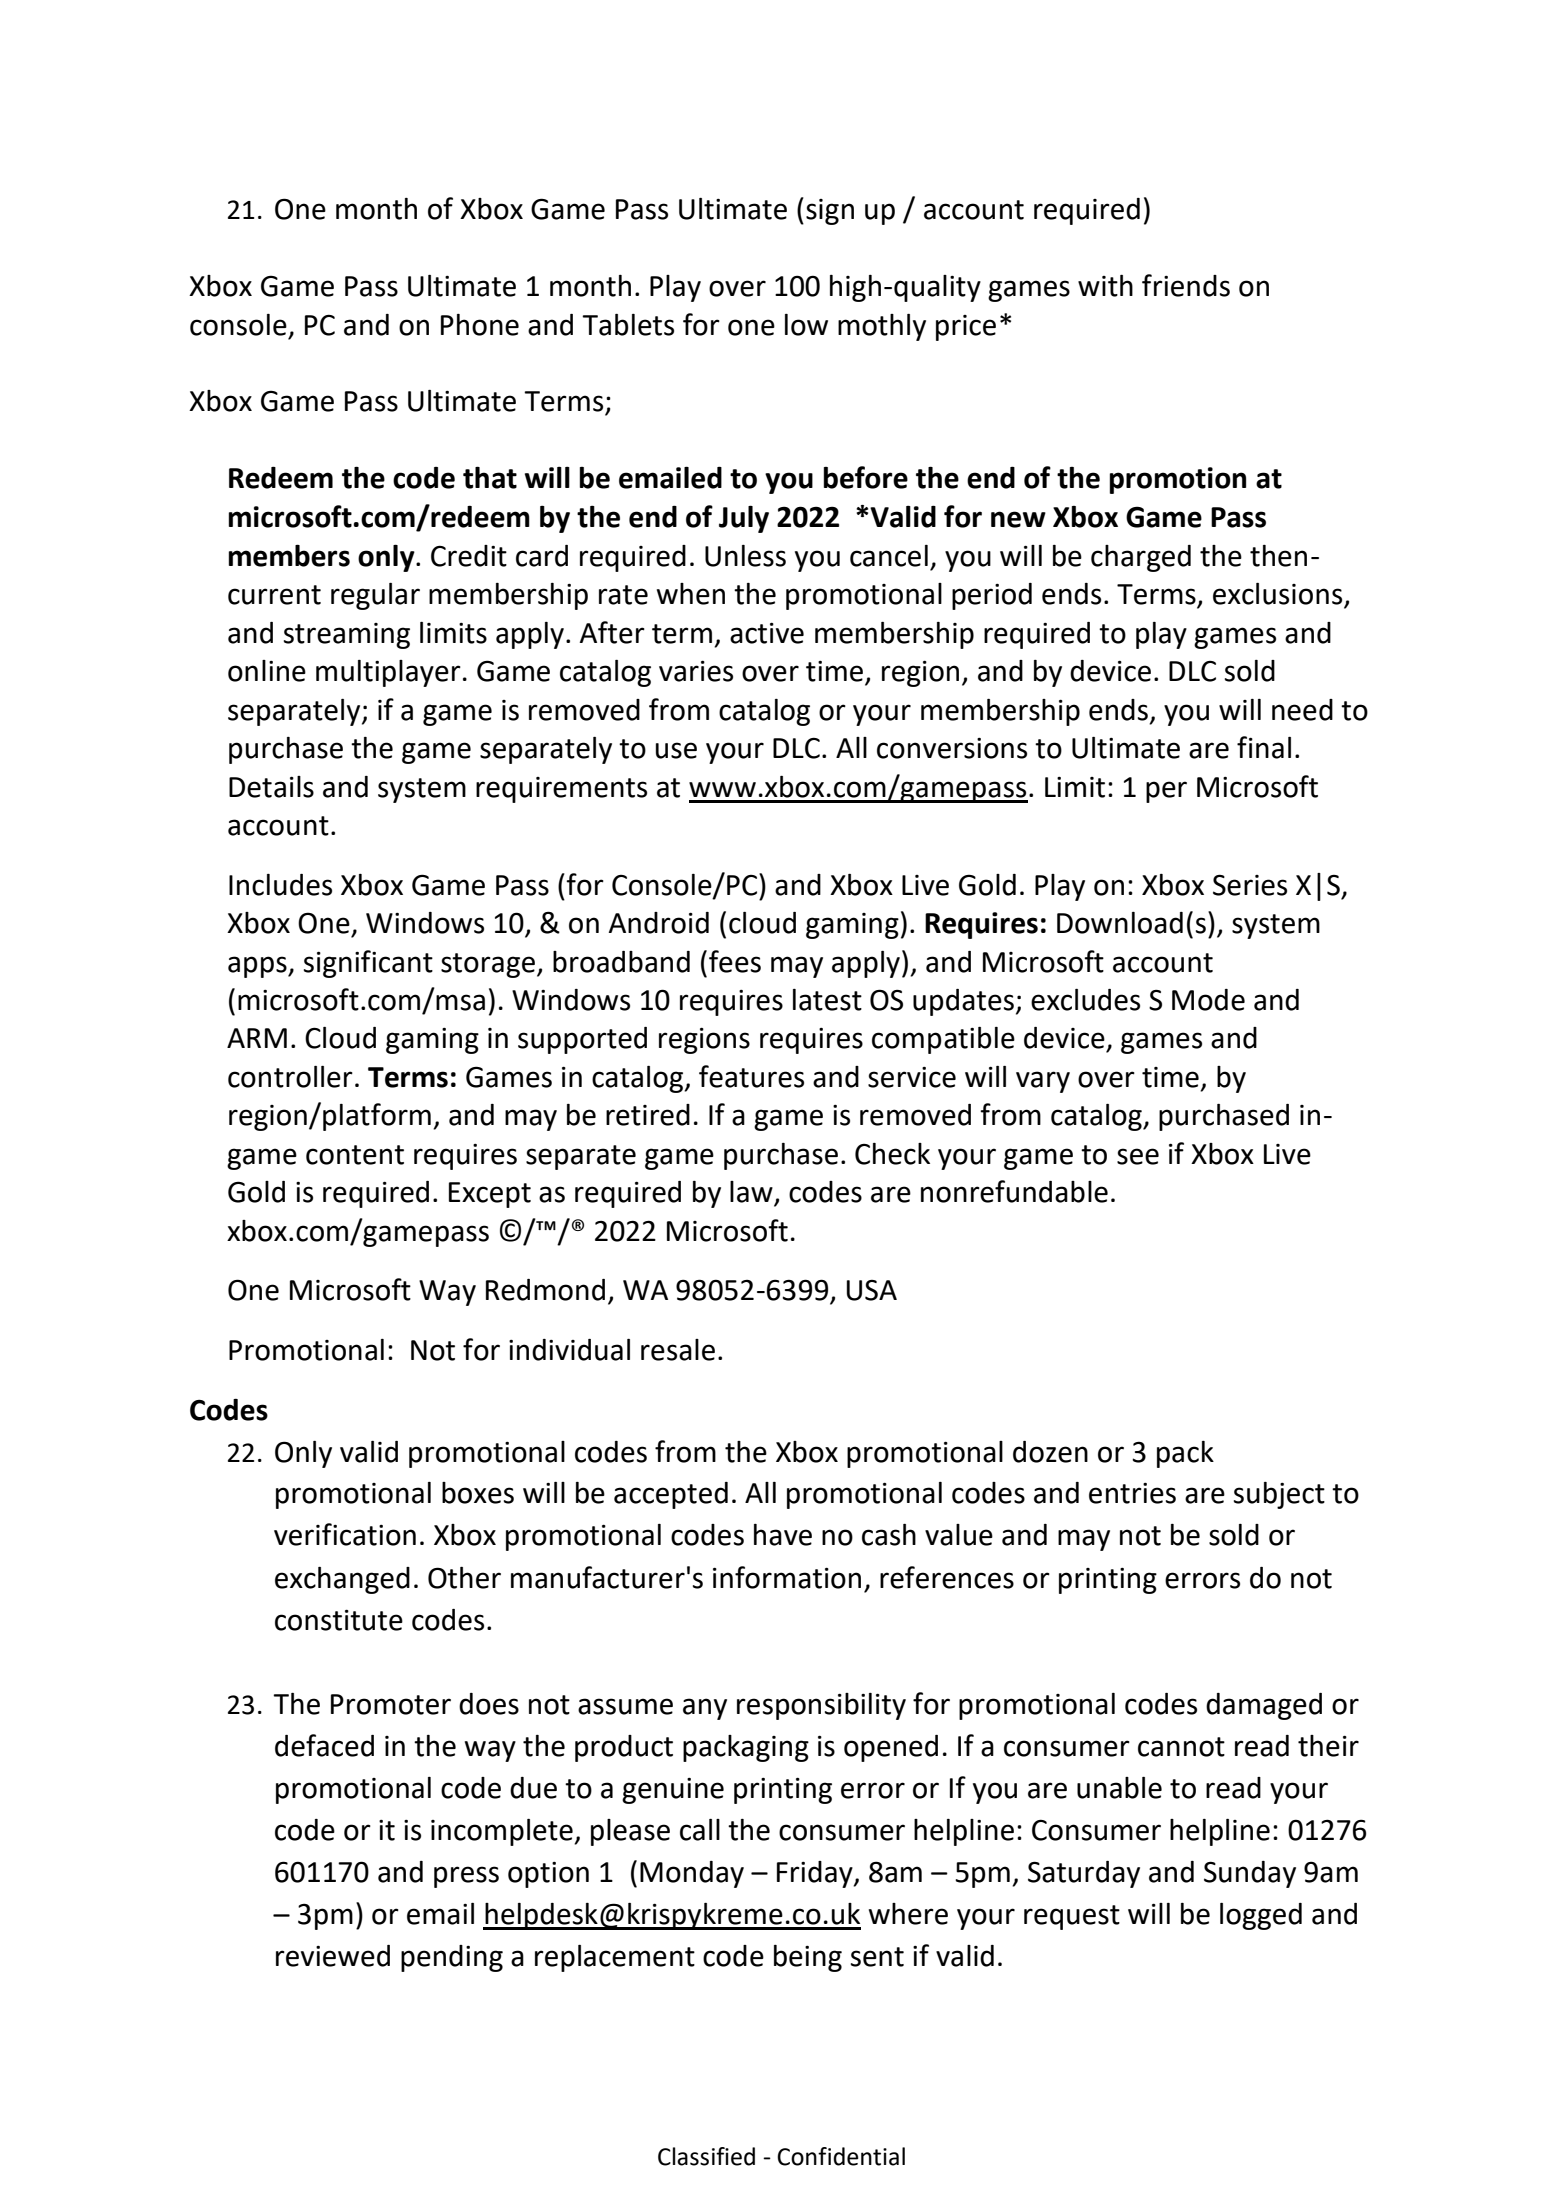  I want to click on see, so click(1138, 1156).
